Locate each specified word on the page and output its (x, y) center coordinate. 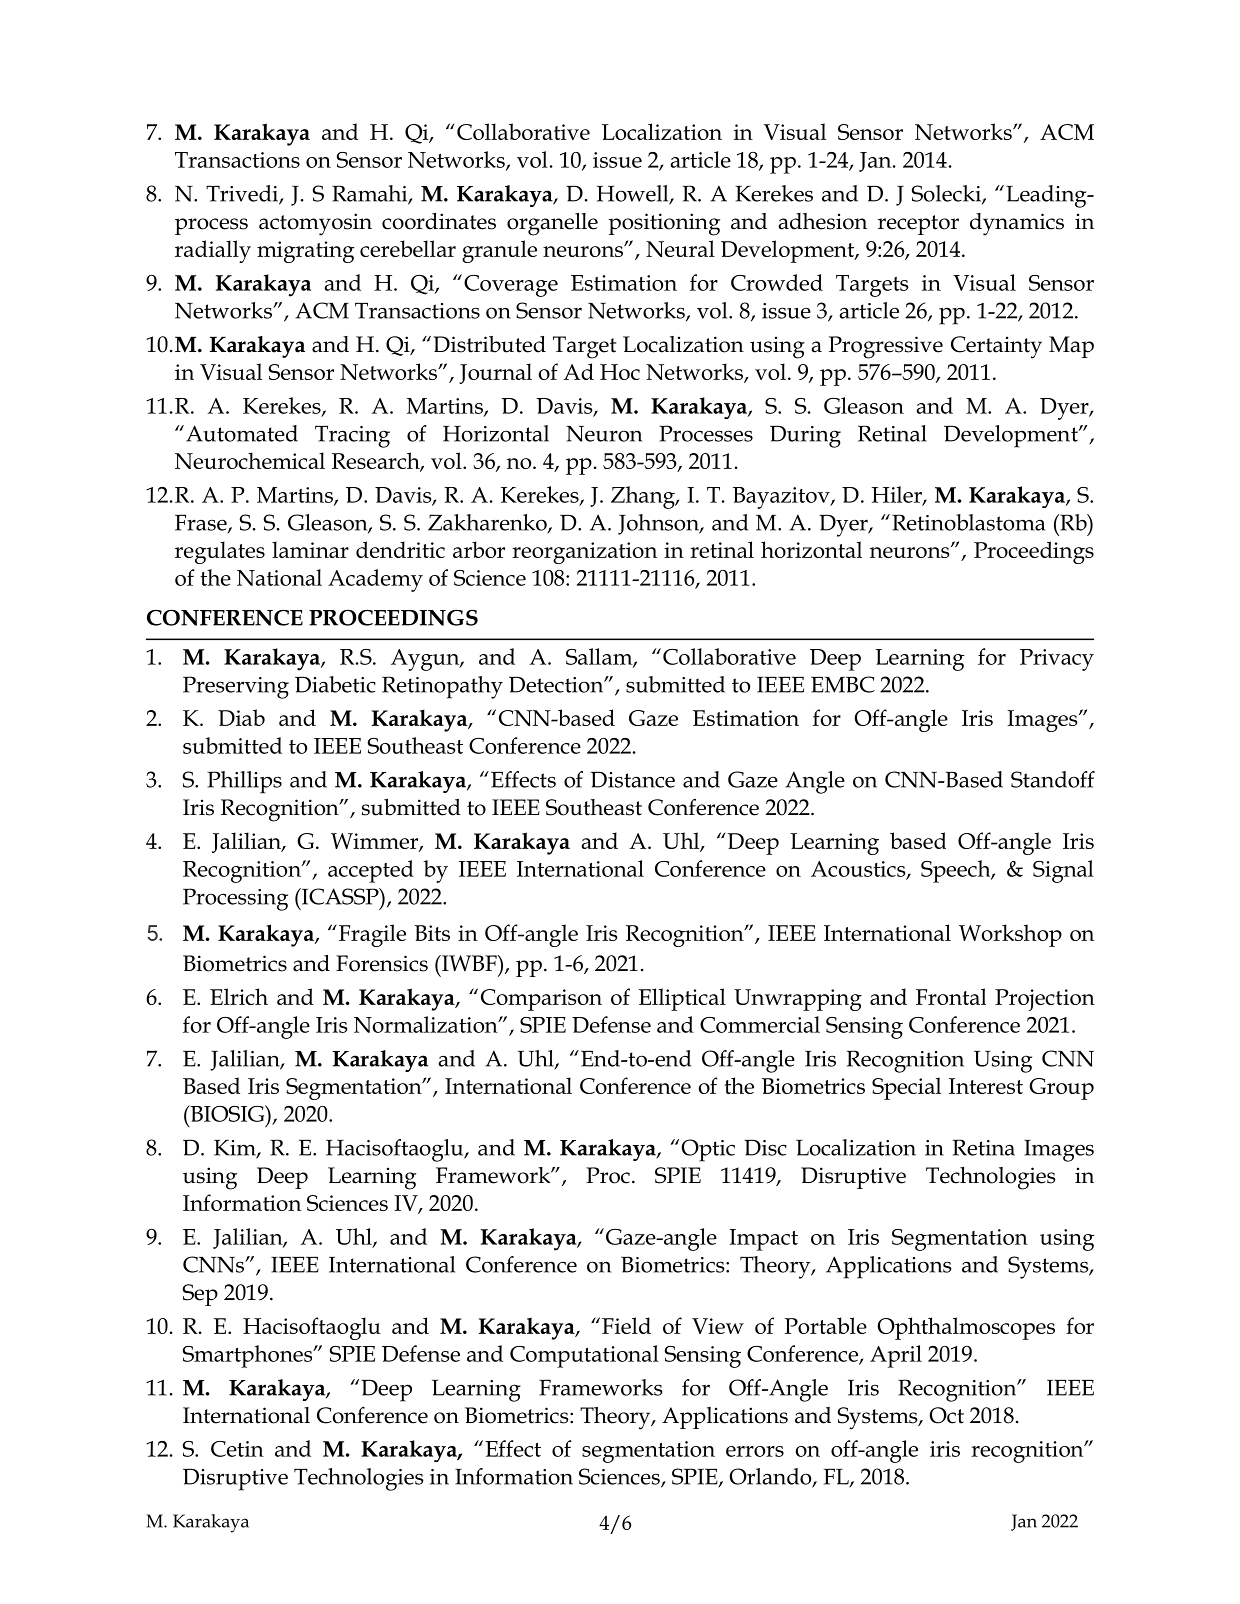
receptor (918, 225)
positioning (664, 224)
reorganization (584, 553)
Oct (946, 1415)
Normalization (427, 1024)
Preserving (236, 687)
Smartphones (249, 1356)
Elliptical (682, 999)
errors (755, 1451)
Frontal (951, 996)
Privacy (1057, 660)
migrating (305, 252)
